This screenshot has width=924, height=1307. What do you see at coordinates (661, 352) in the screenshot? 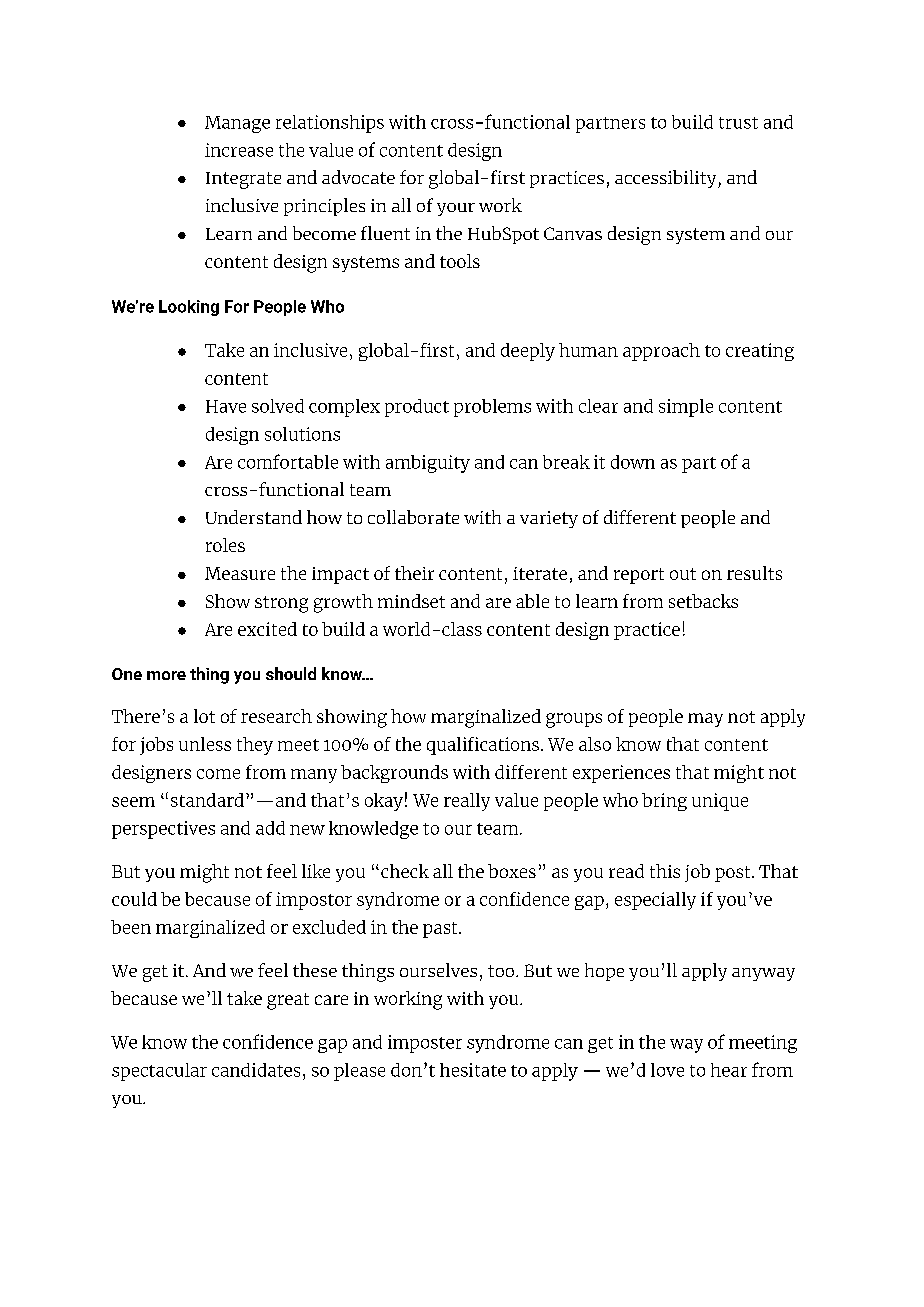
I see `approach` at bounding box center [661, 352].
